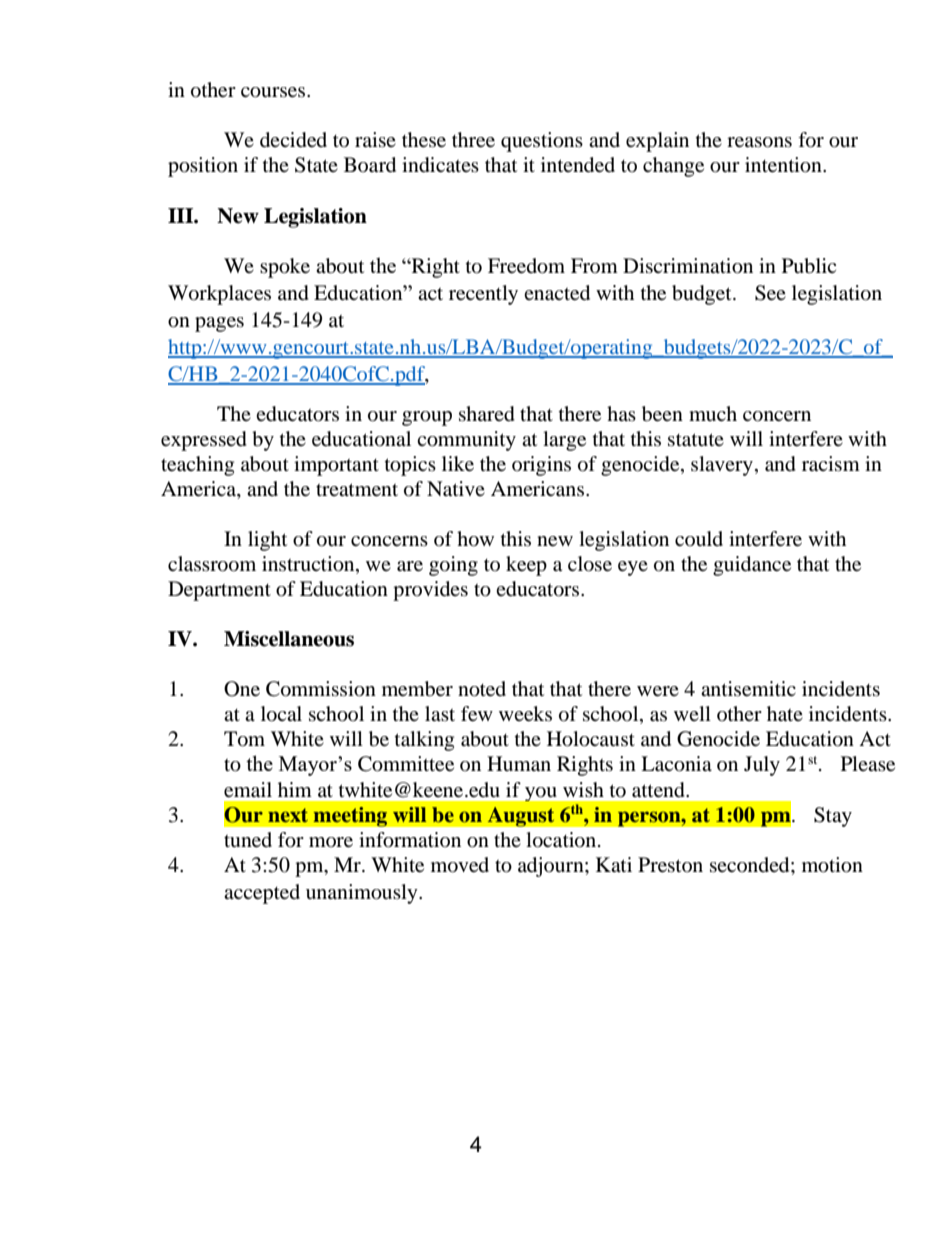  What do you see at coordinates (242, 689) in the screenshot?
I see `One` at bounding box center [242, 689].
